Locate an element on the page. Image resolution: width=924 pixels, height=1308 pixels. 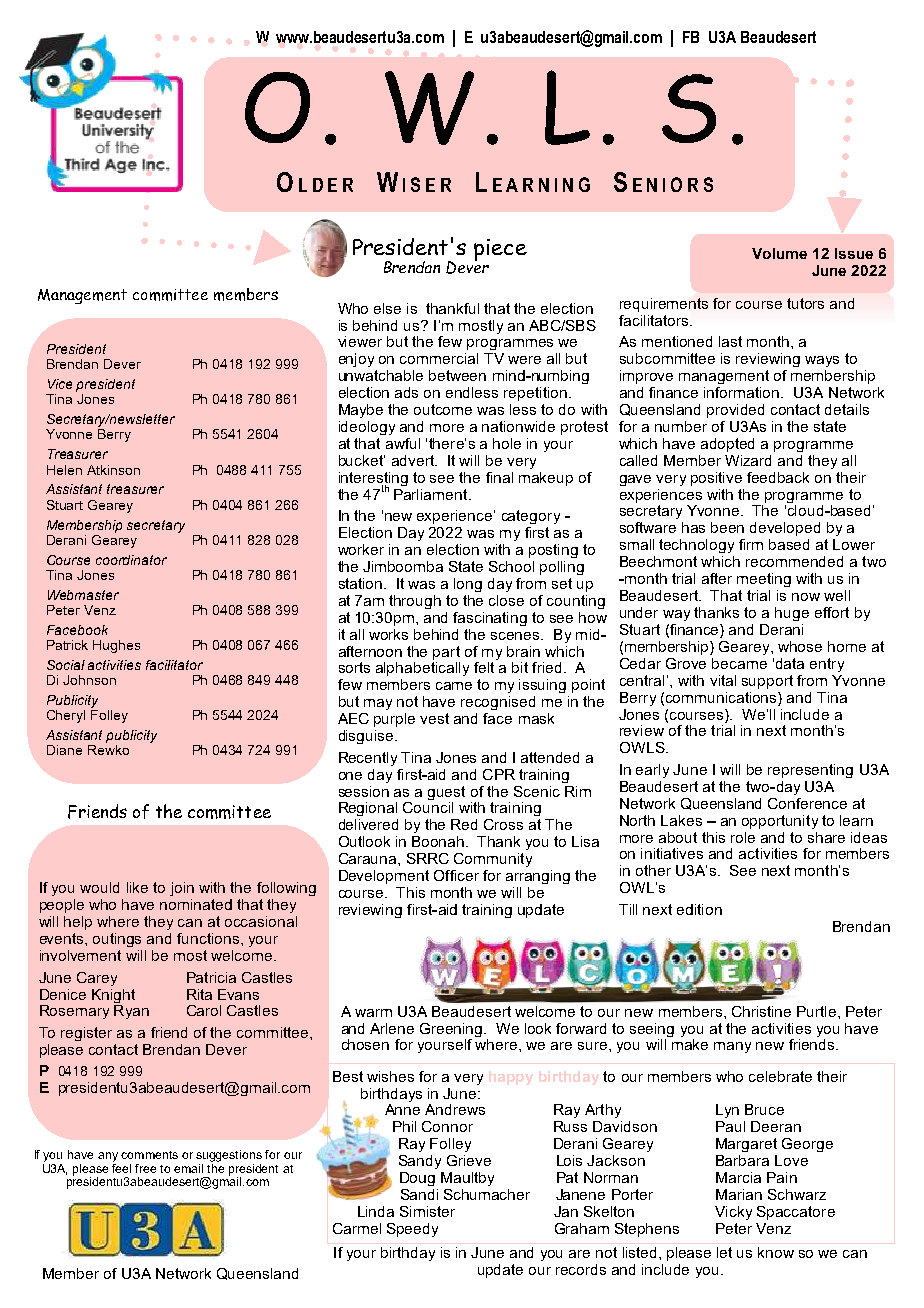
Speedy is located at coordinates (412, 1230).
